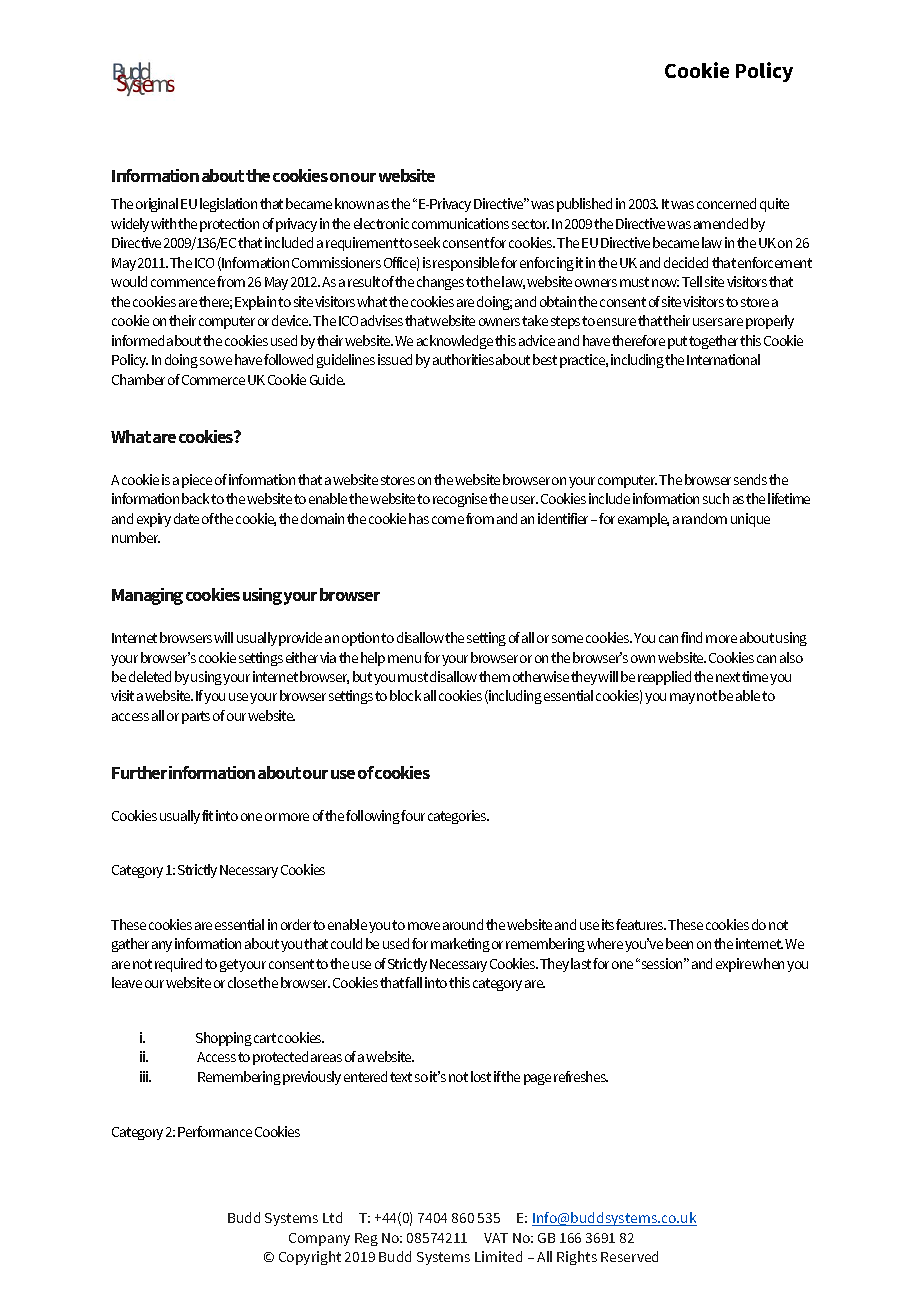  I want to click on Reserved, so click(629, 1256).
